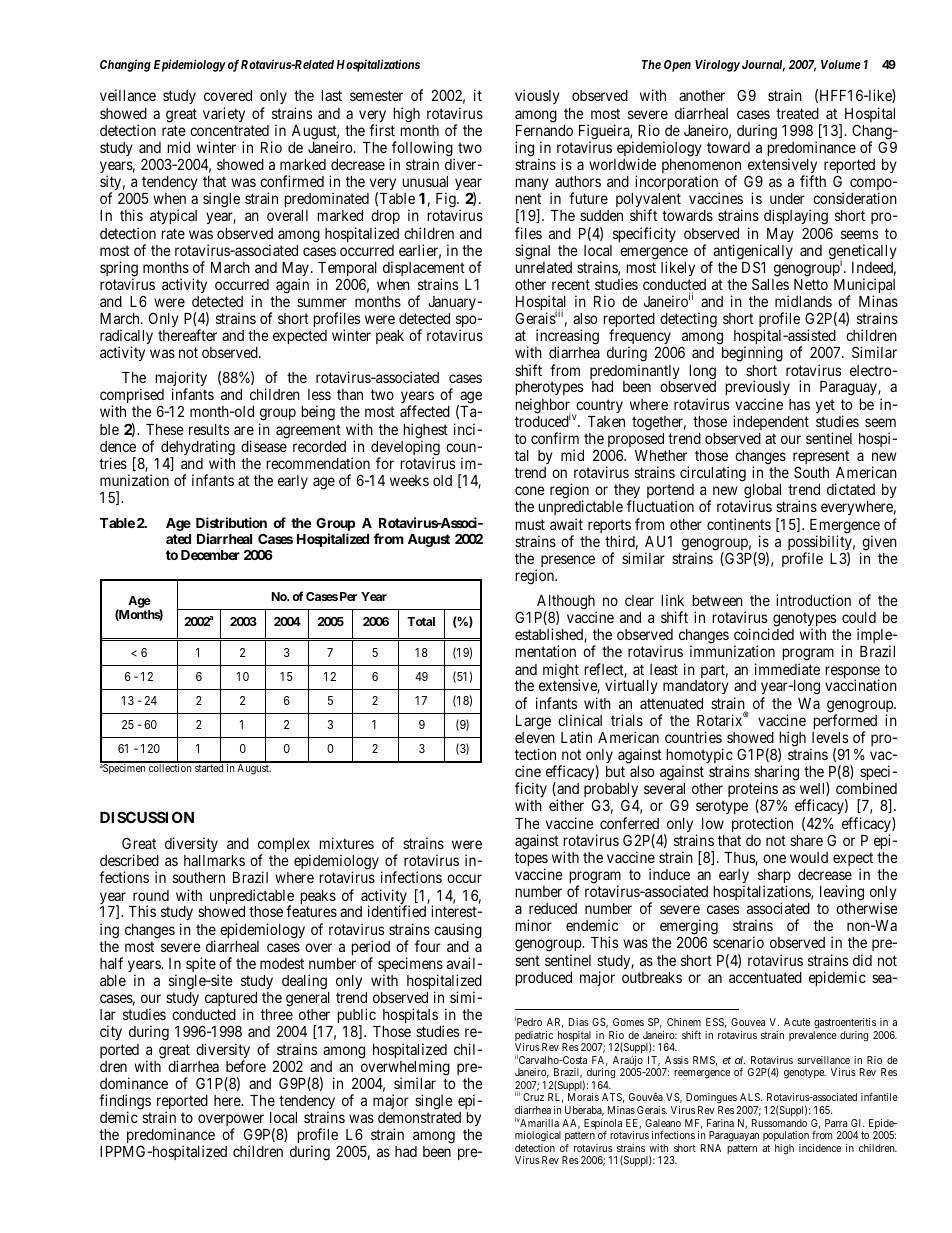 This image has width=952, height=1233. Describe the element at coordinates (224, 114) in the image. I see `variety` at that location.
